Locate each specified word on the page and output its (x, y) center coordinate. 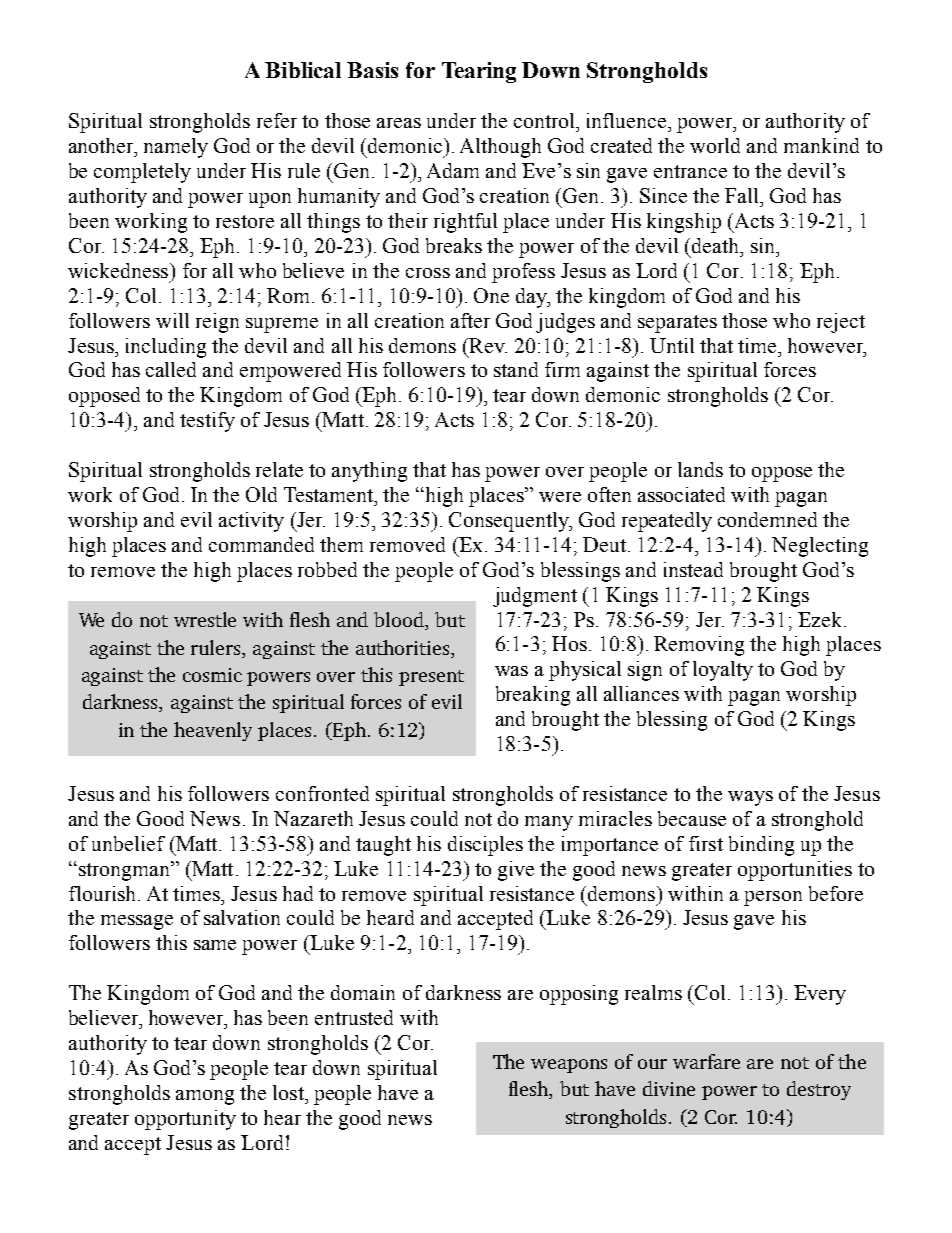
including (166, 348)
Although (500, 148)
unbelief (128, 843)
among (205, 1097)
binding (761, 846)
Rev (487, 345)
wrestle (205, 619)
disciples (485, 846)
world (715, 145)
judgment (535, 597)
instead (693, 569)
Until (672, 345)
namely (176, 148)
